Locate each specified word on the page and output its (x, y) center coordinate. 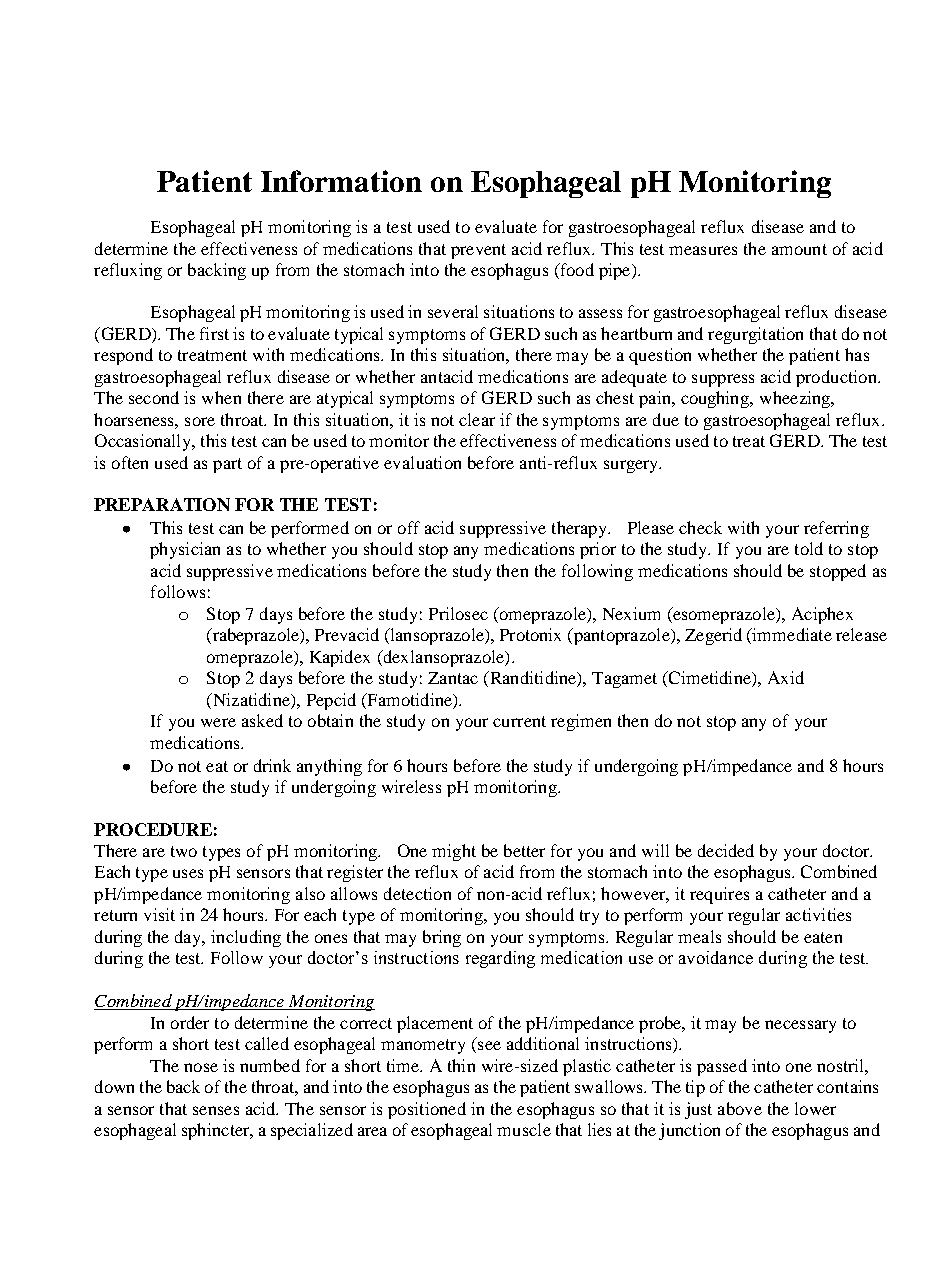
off (409, 527)
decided (726, 850)
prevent (478, 251)
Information (341, 181)
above (740, 1108)
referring (836, 529)
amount (799, 249)
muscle (524, 1129)
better (524, 850)
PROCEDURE (153, 829)
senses (216, 1110)
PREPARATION (162, 504)
